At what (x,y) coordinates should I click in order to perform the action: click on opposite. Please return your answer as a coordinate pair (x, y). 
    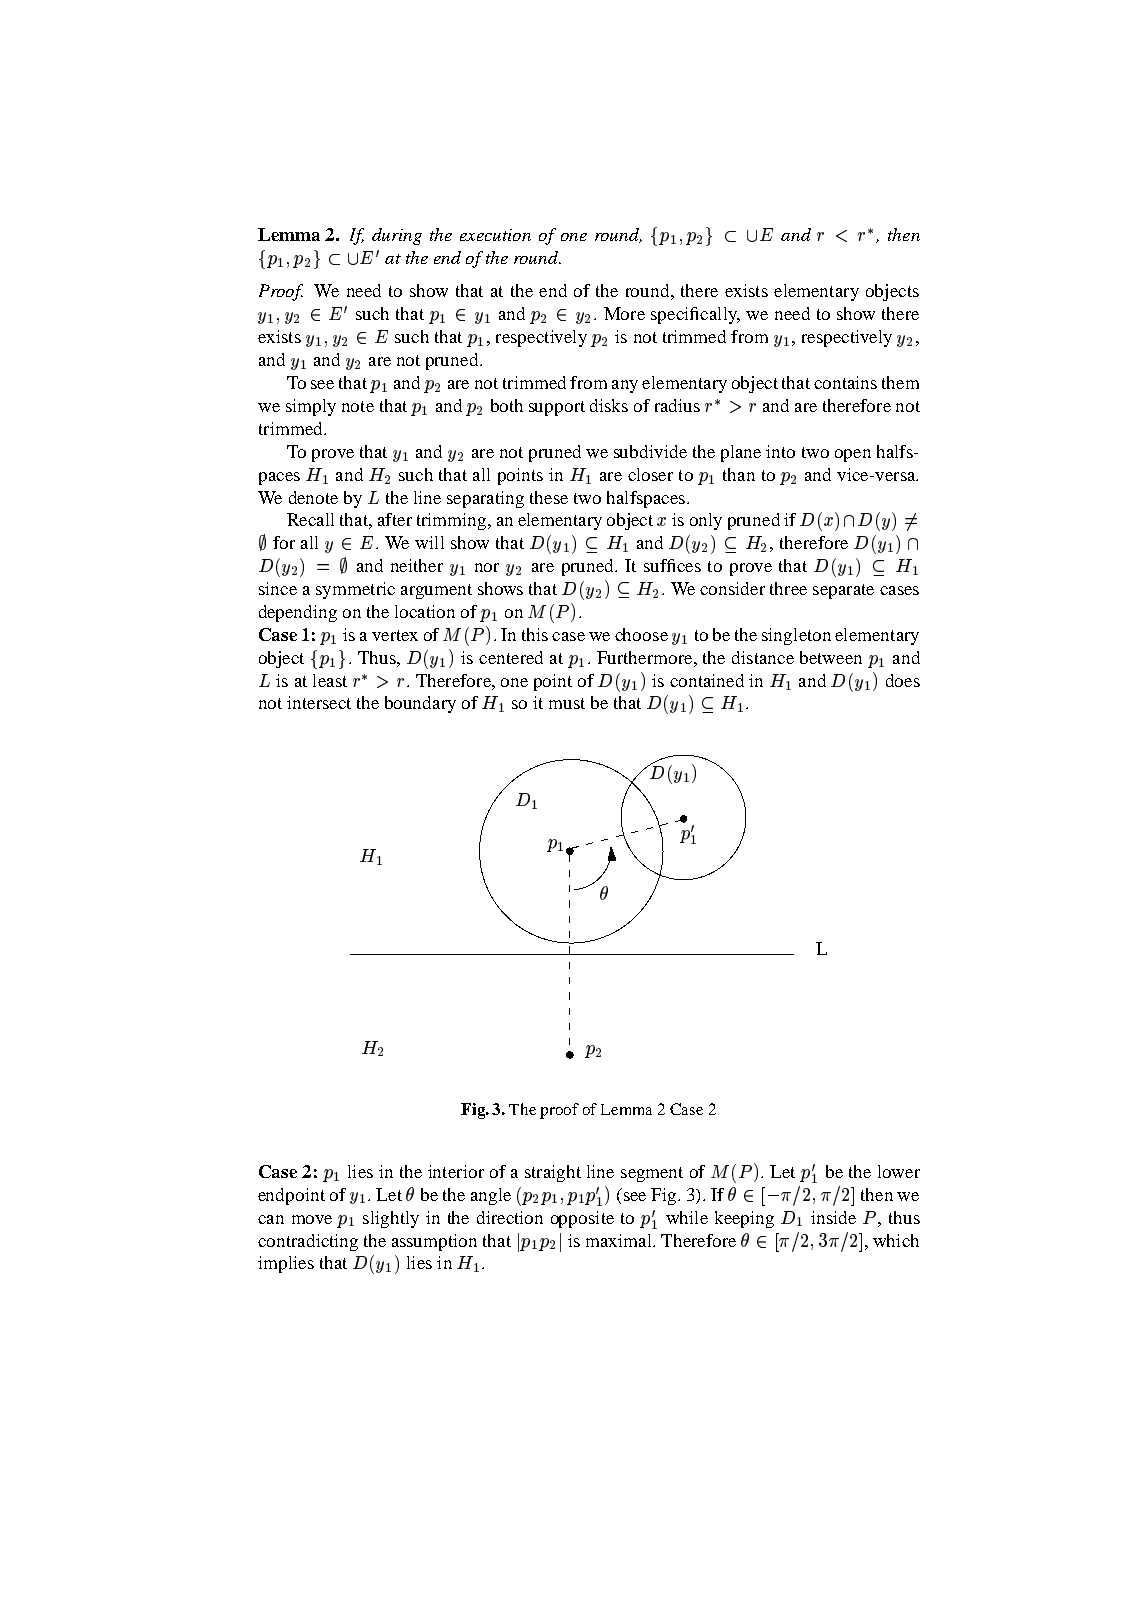
    Looking at the image, I should click on (582, 1219).
